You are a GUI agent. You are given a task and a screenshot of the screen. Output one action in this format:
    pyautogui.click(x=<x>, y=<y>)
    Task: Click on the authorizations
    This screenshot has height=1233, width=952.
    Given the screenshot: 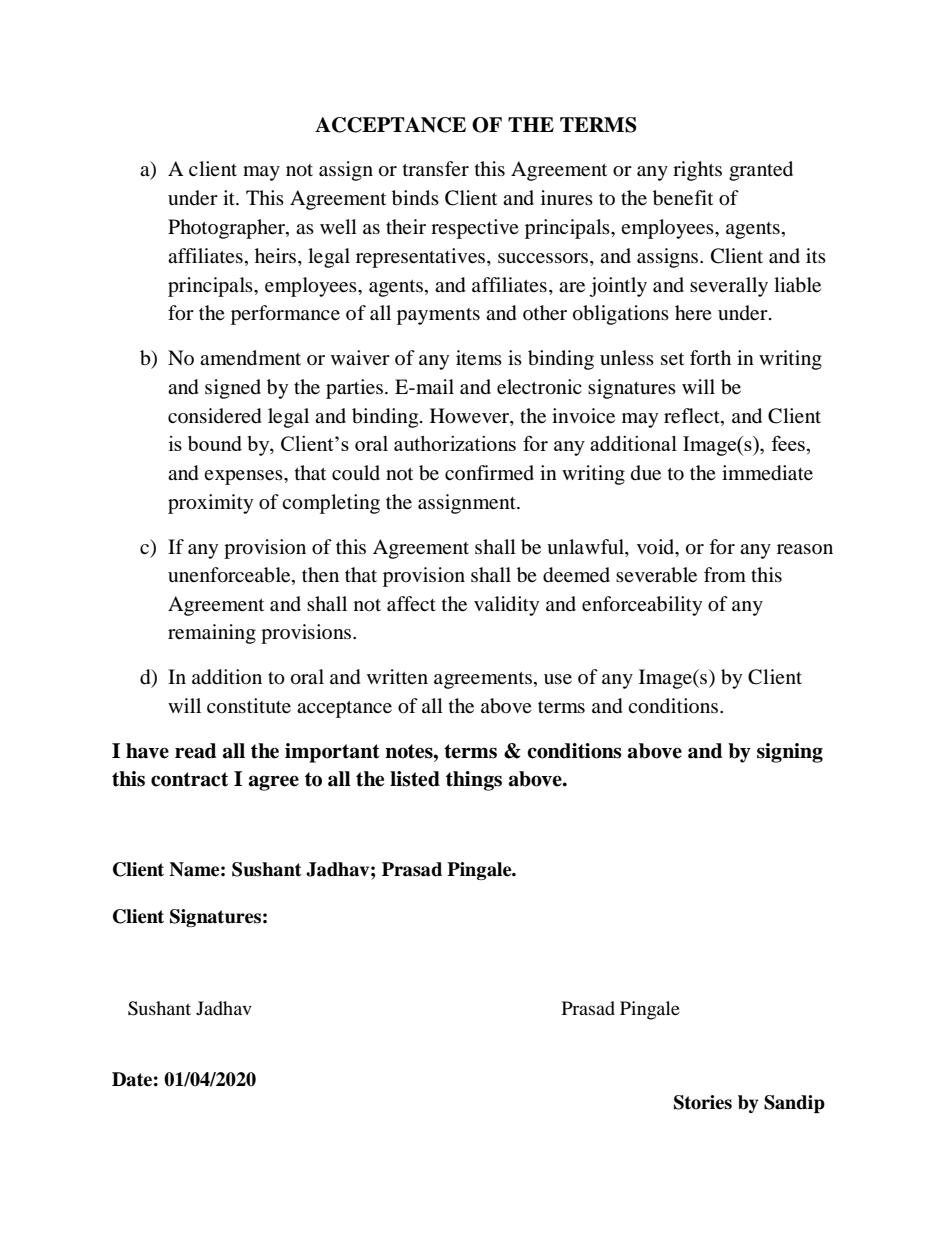 What is the action you would take?
    pyautogui.click(x=455, y=443)
